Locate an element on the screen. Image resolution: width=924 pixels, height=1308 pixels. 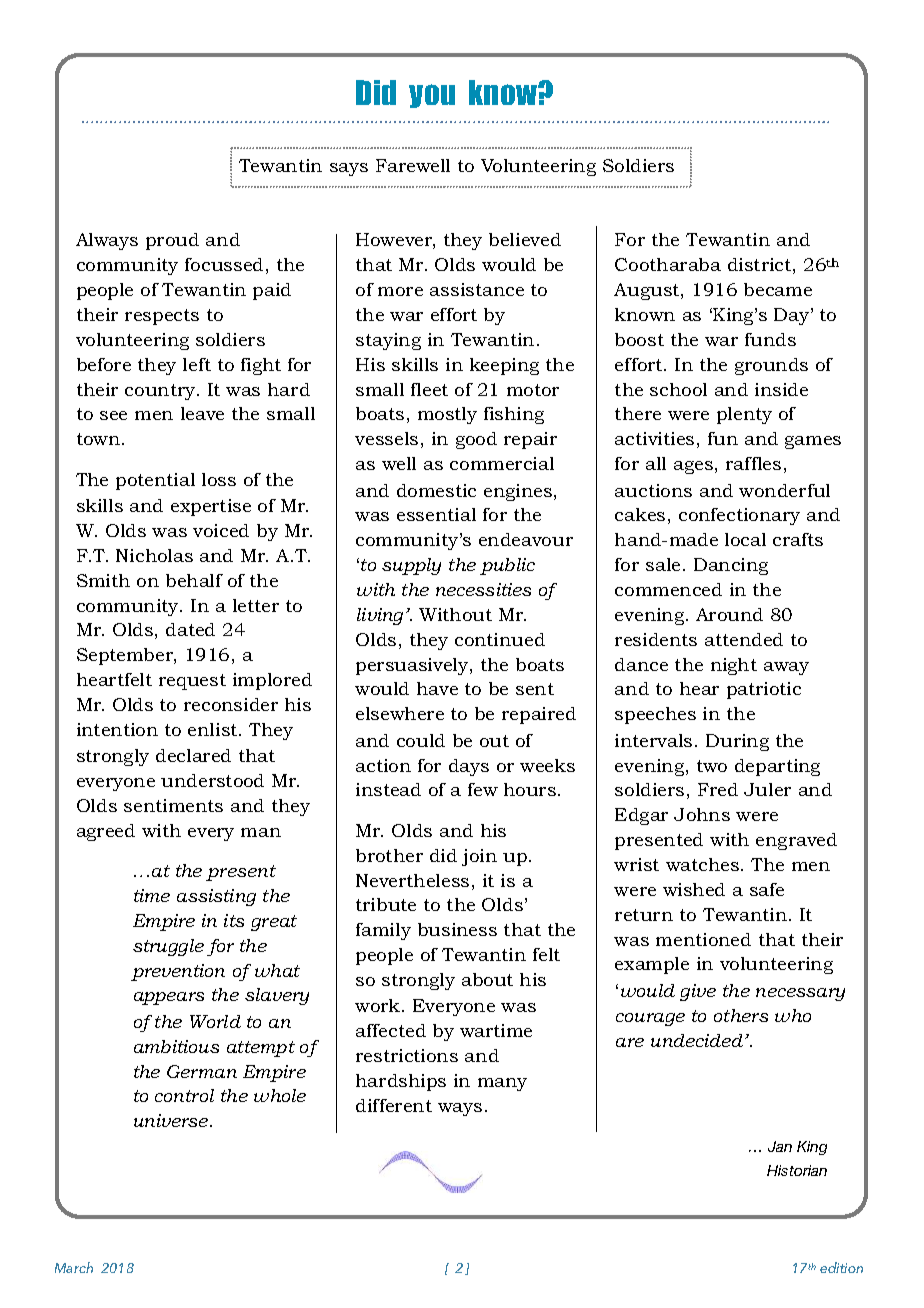
March is located at coordinates (74, 1267).
